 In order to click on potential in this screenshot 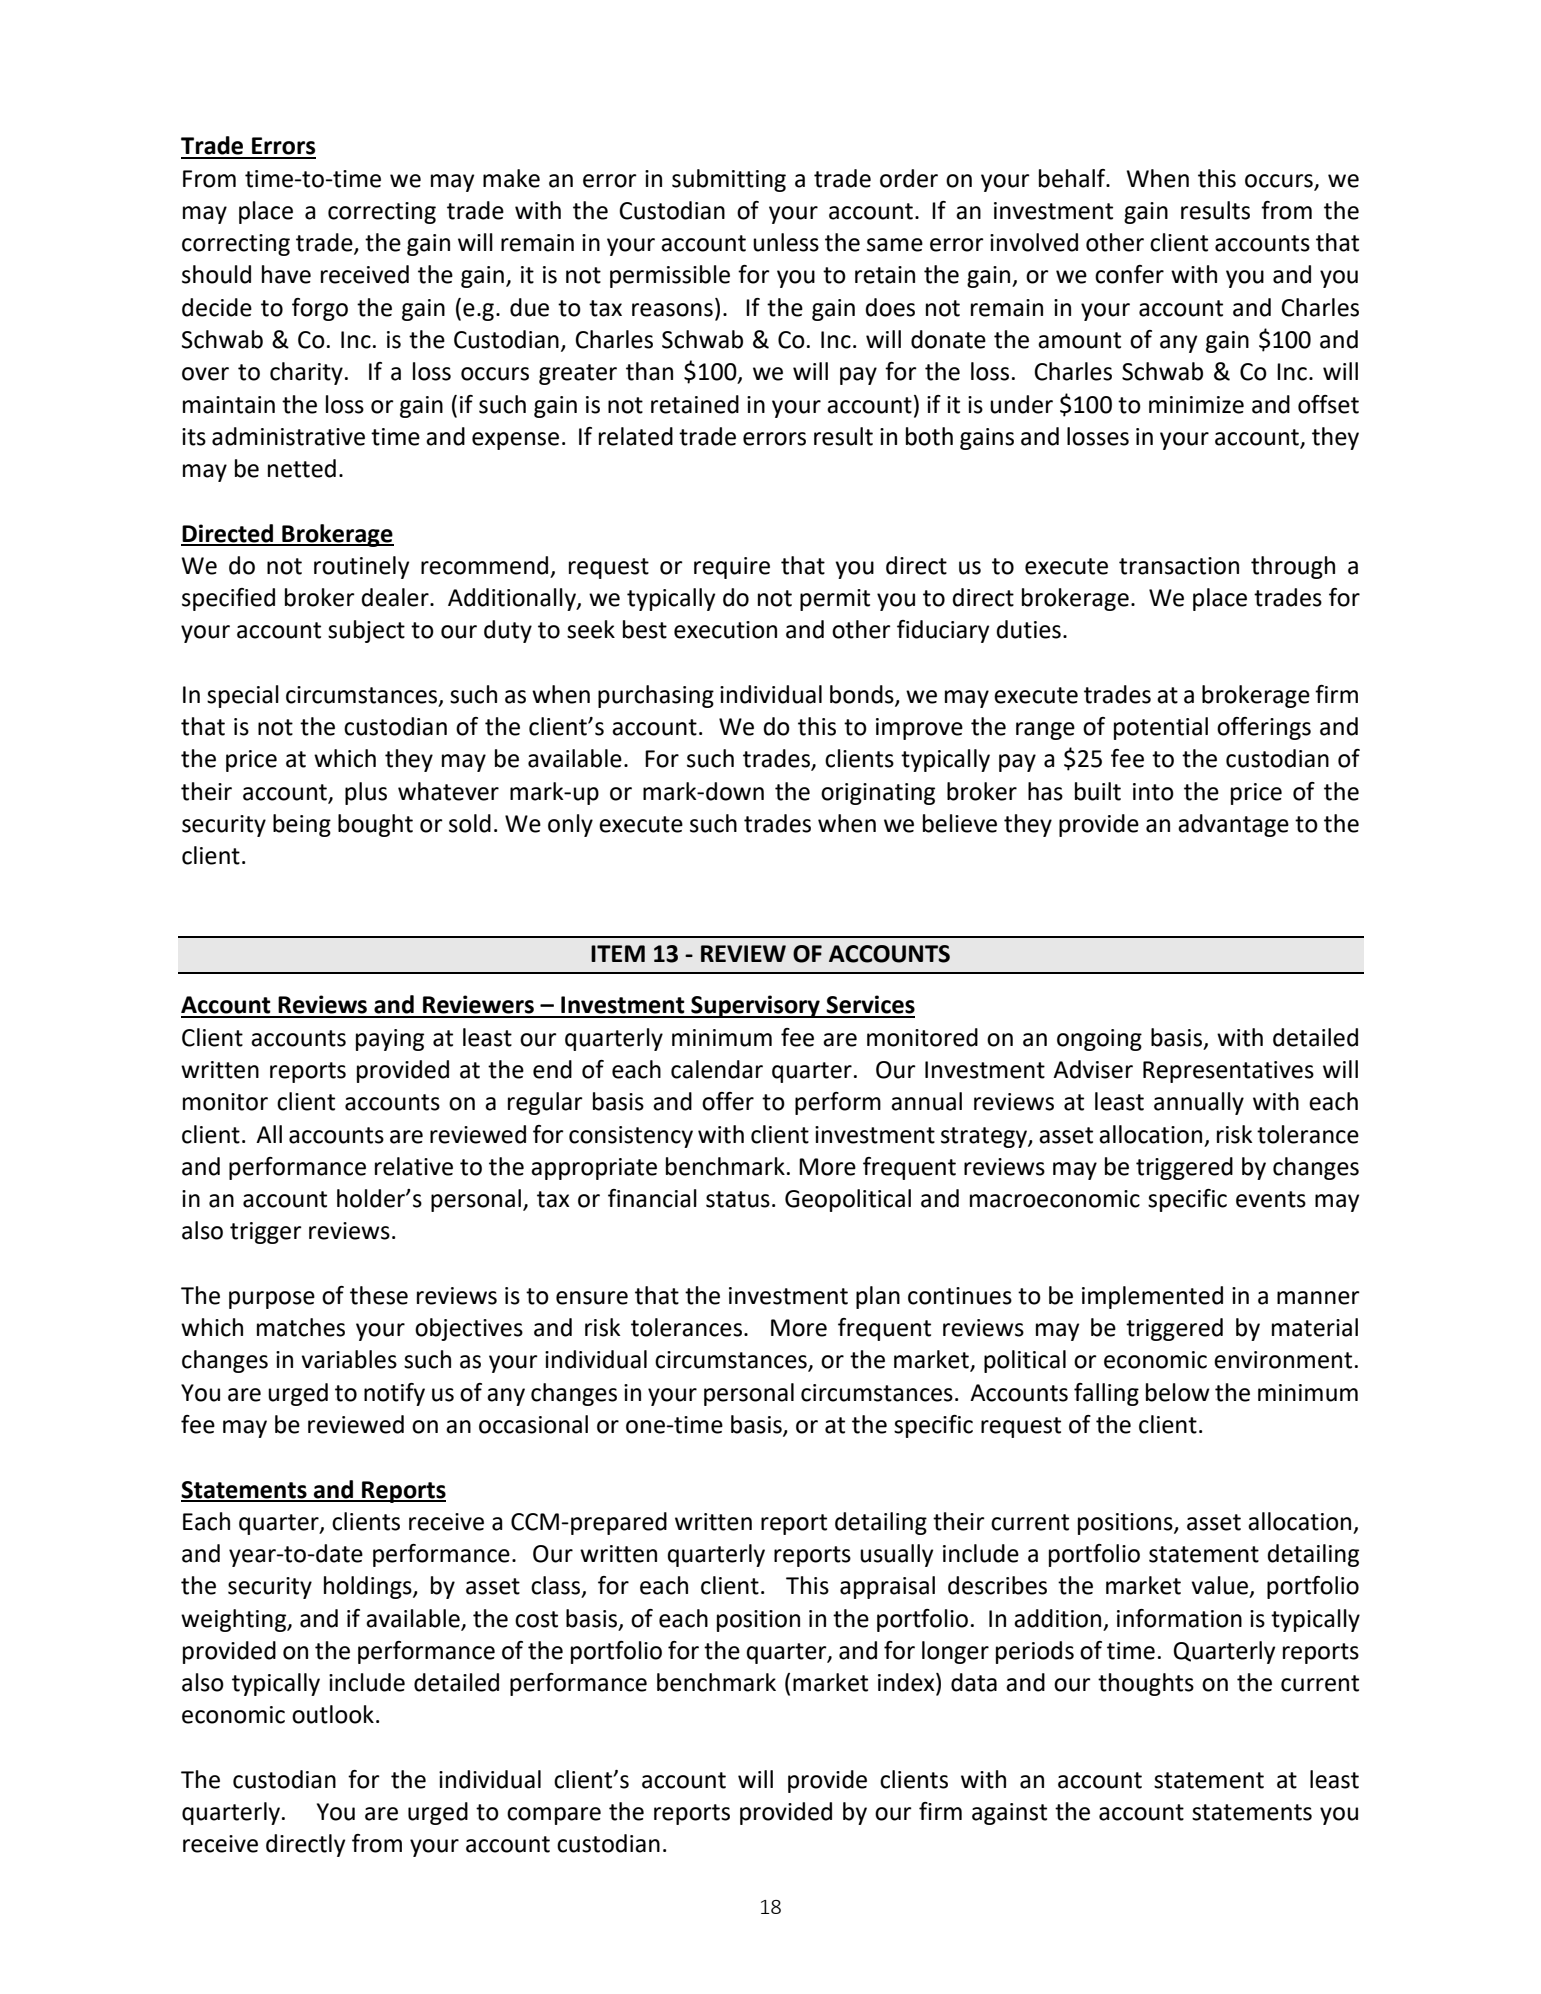, I will do `click(1161, 728)`.
